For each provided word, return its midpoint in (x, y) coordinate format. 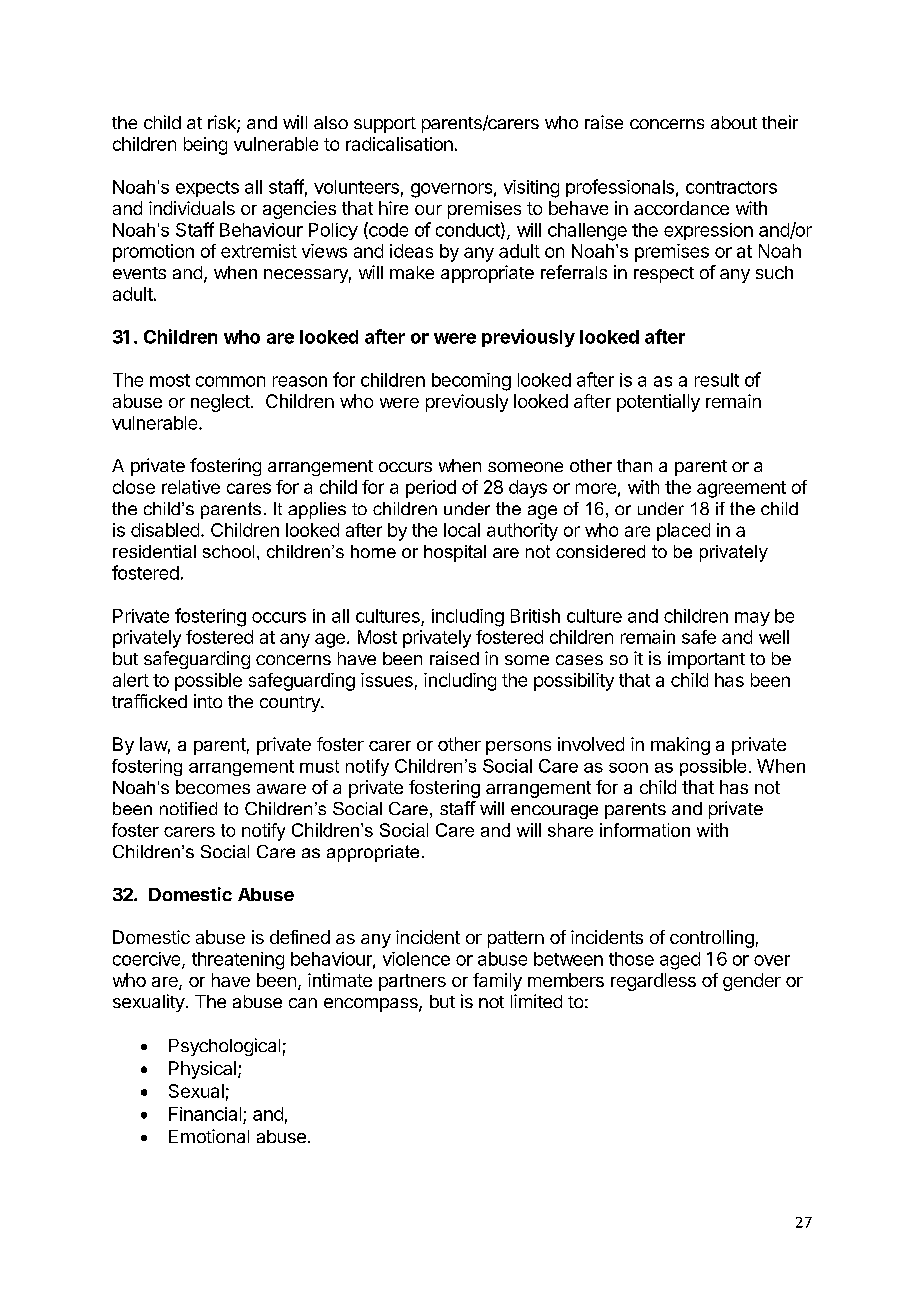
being (205, 146)
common (230, 381)
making (680, 746)
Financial (205, 1114)
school (228, 551)
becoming (471, 382)
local (462, 530)
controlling (712, 939)
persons (518, 748)
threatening (238, 961)
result (717, 380)
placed (683, 532)
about (734, 122)
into (208, 701)
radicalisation (399, 144)
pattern (516, 939)
